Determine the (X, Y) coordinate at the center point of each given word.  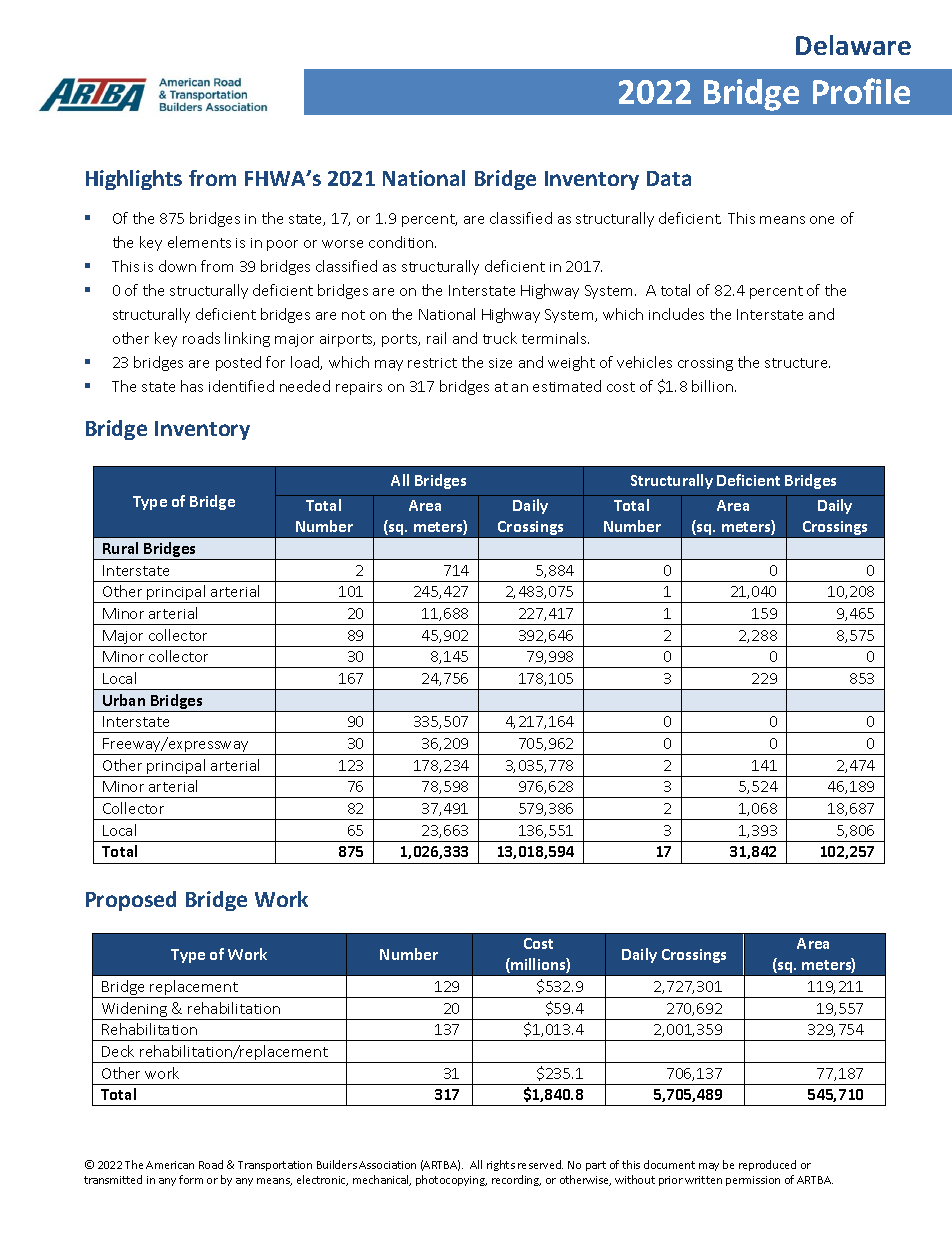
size (500, 363)
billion (714, 386)
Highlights (134, 180)
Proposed (131, 901)
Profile (861, 91)
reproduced (767, 1165)
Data (669, 178)
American (170, 1165)
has (192, 386)
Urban (124, 700)
